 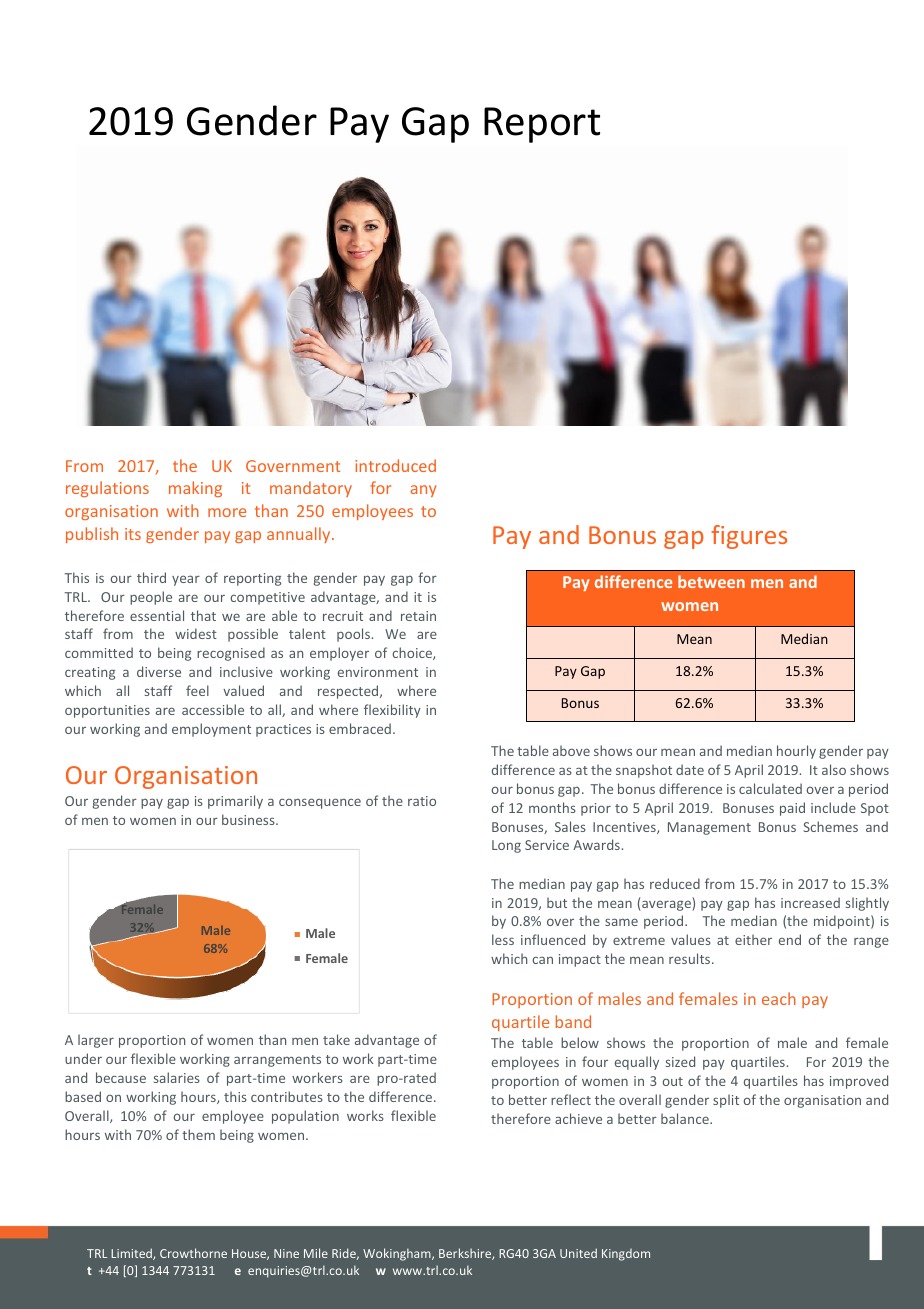 What do you see at coordinates (770, 788) in the page?
I see `calculated` at bounding box center [770, 788].
